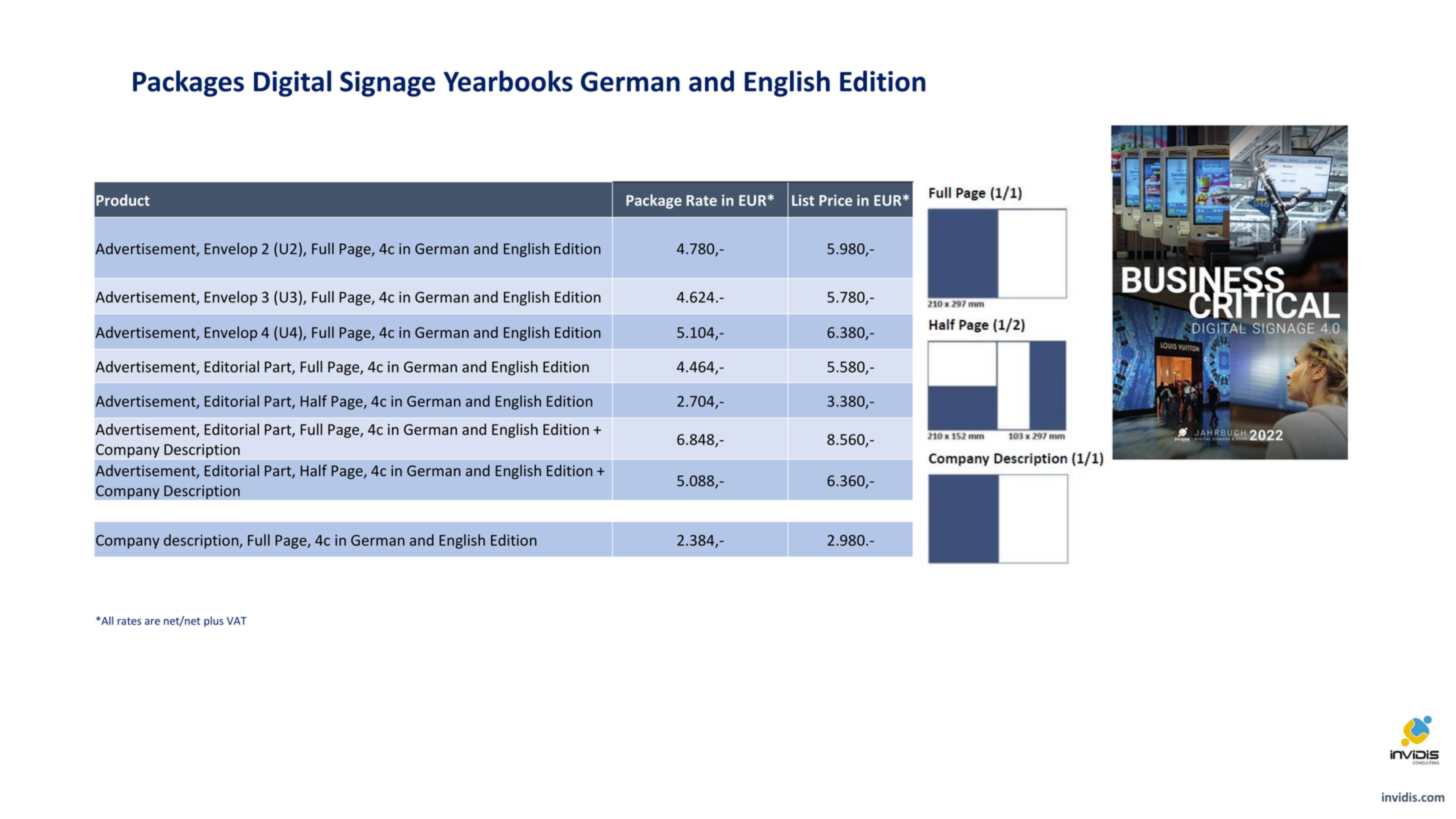  Describe the element at coordinates (803, 200) in the page. I see `List` at that location.
